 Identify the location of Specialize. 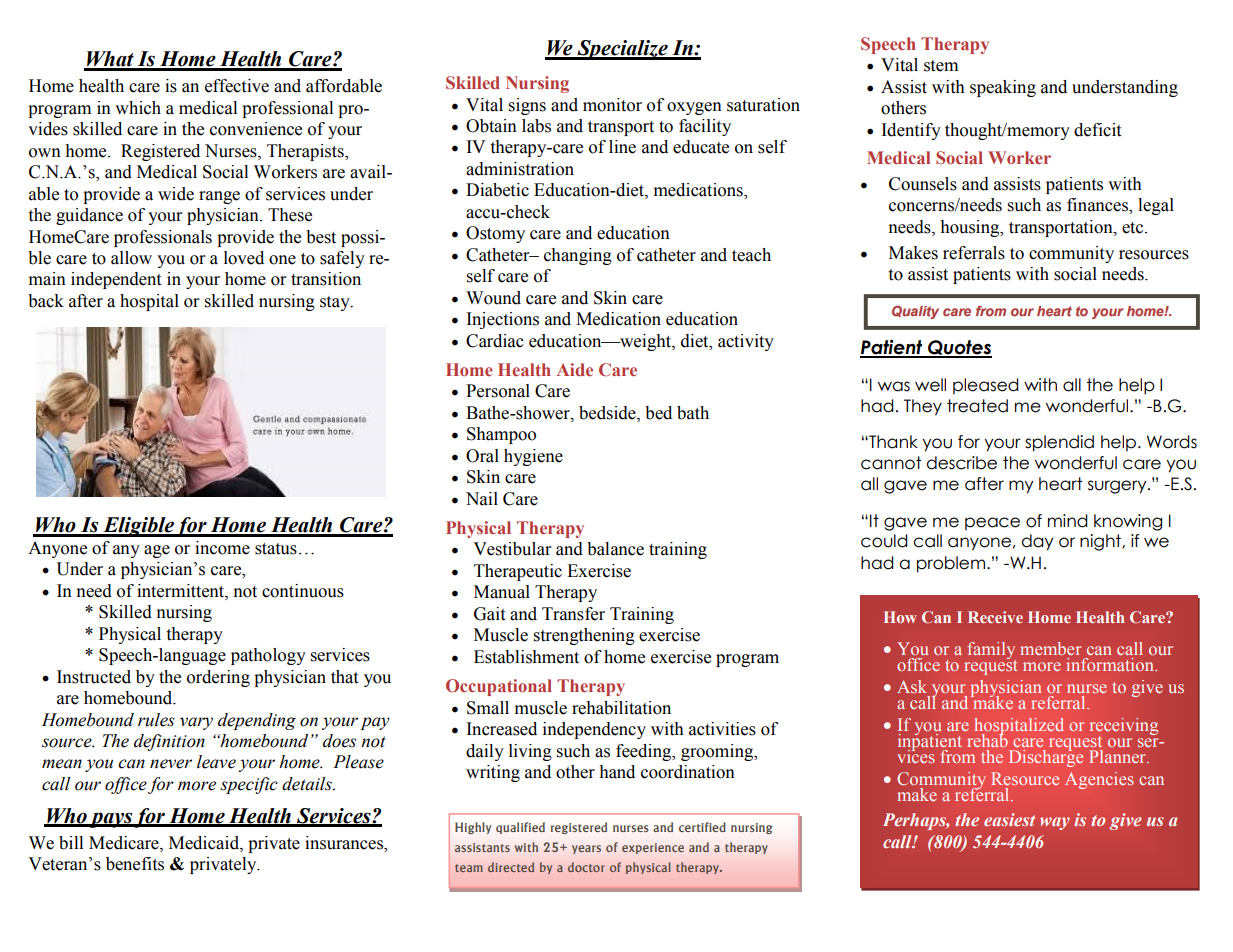
(622, 50).
